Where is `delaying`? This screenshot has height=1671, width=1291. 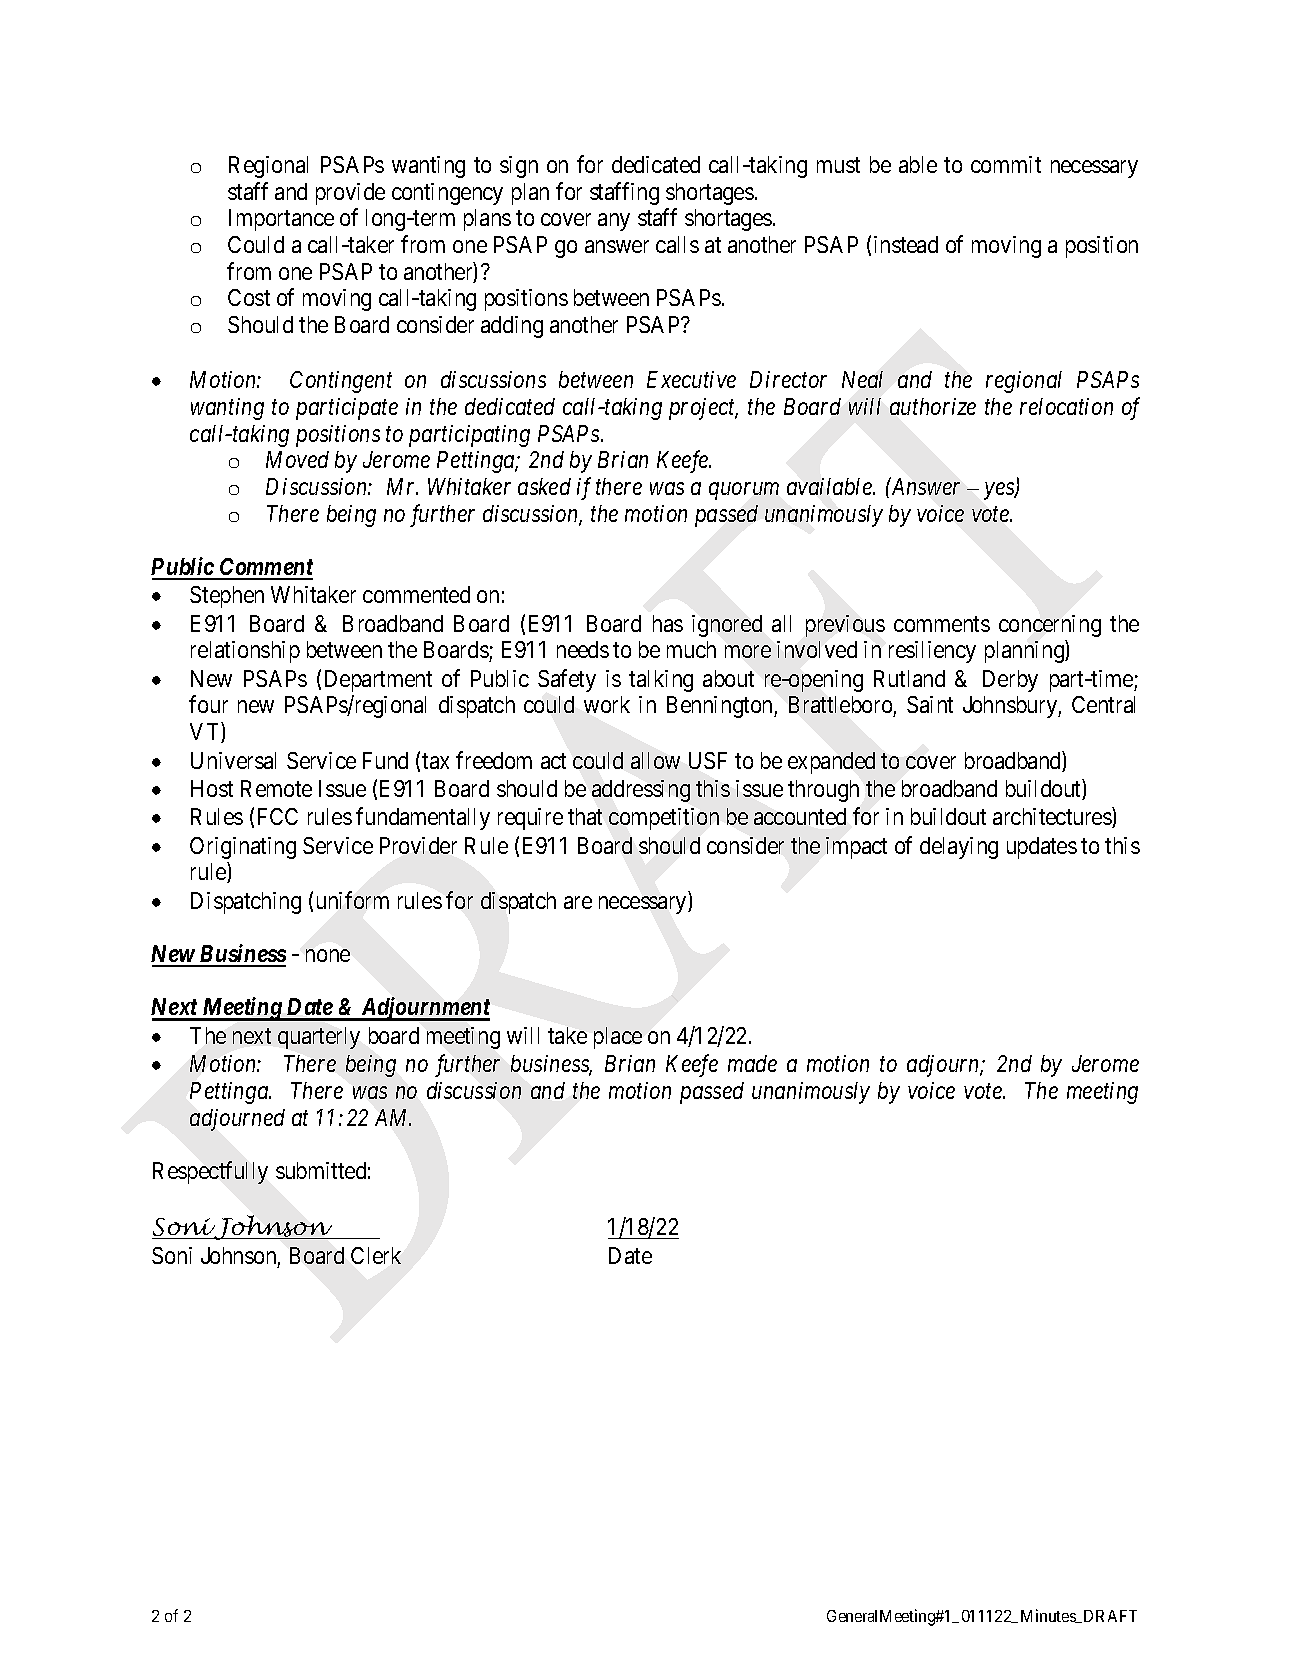 delaying is located at coordinates (959, 848).
